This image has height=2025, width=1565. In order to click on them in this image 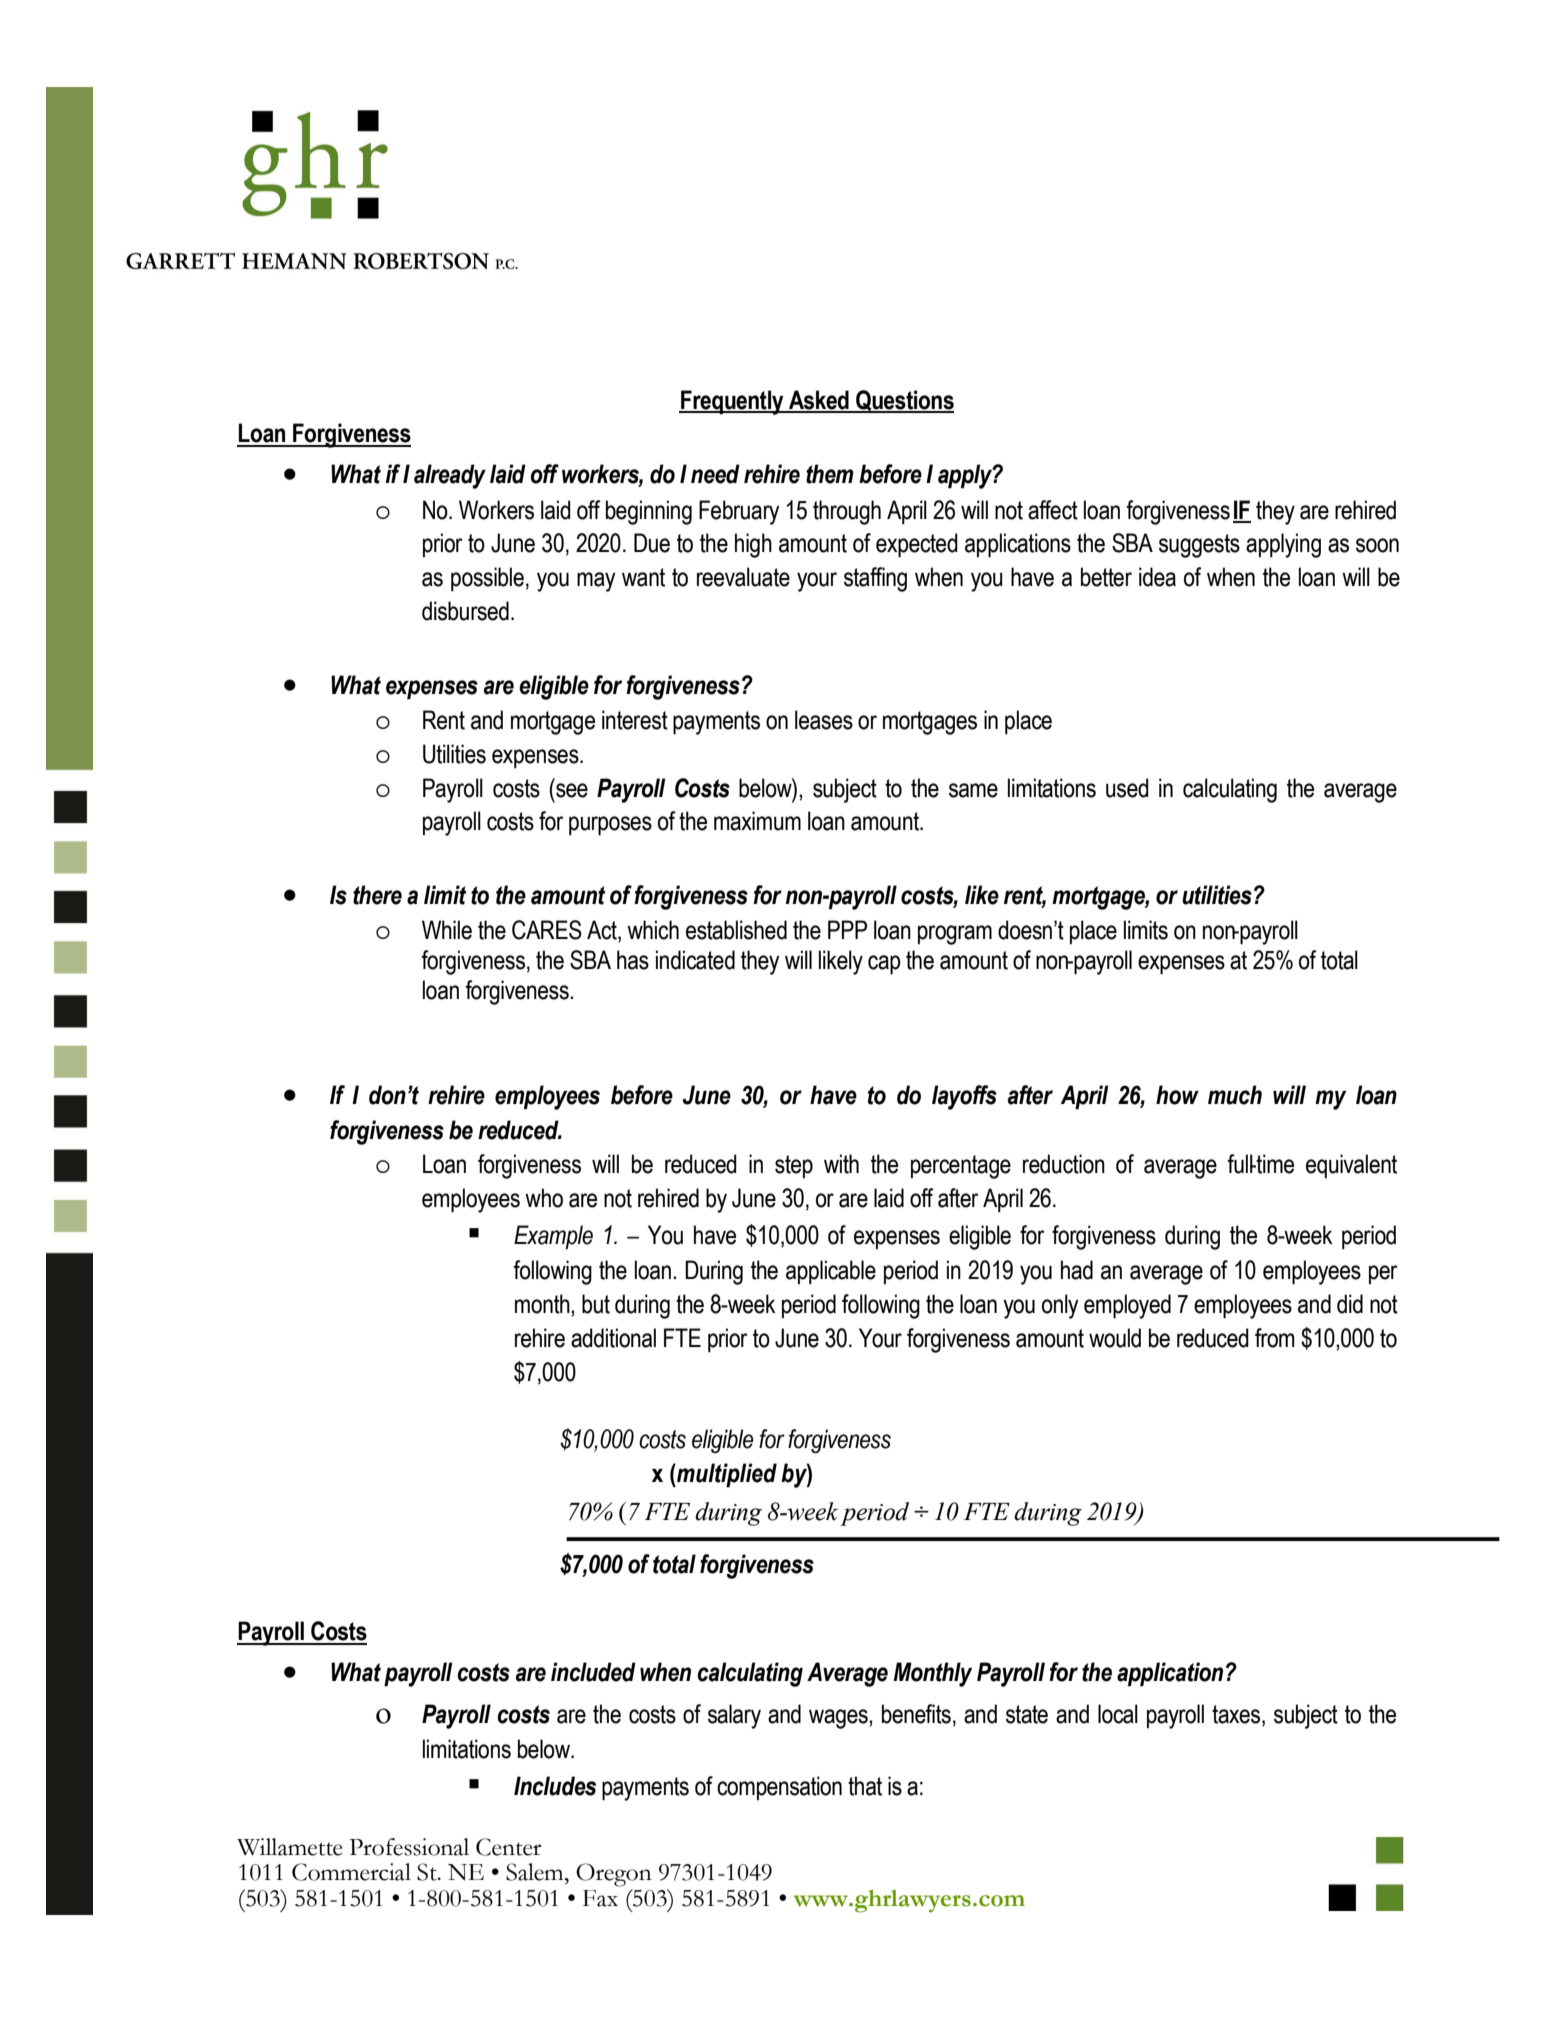, I will do `click(830, 474)`.
